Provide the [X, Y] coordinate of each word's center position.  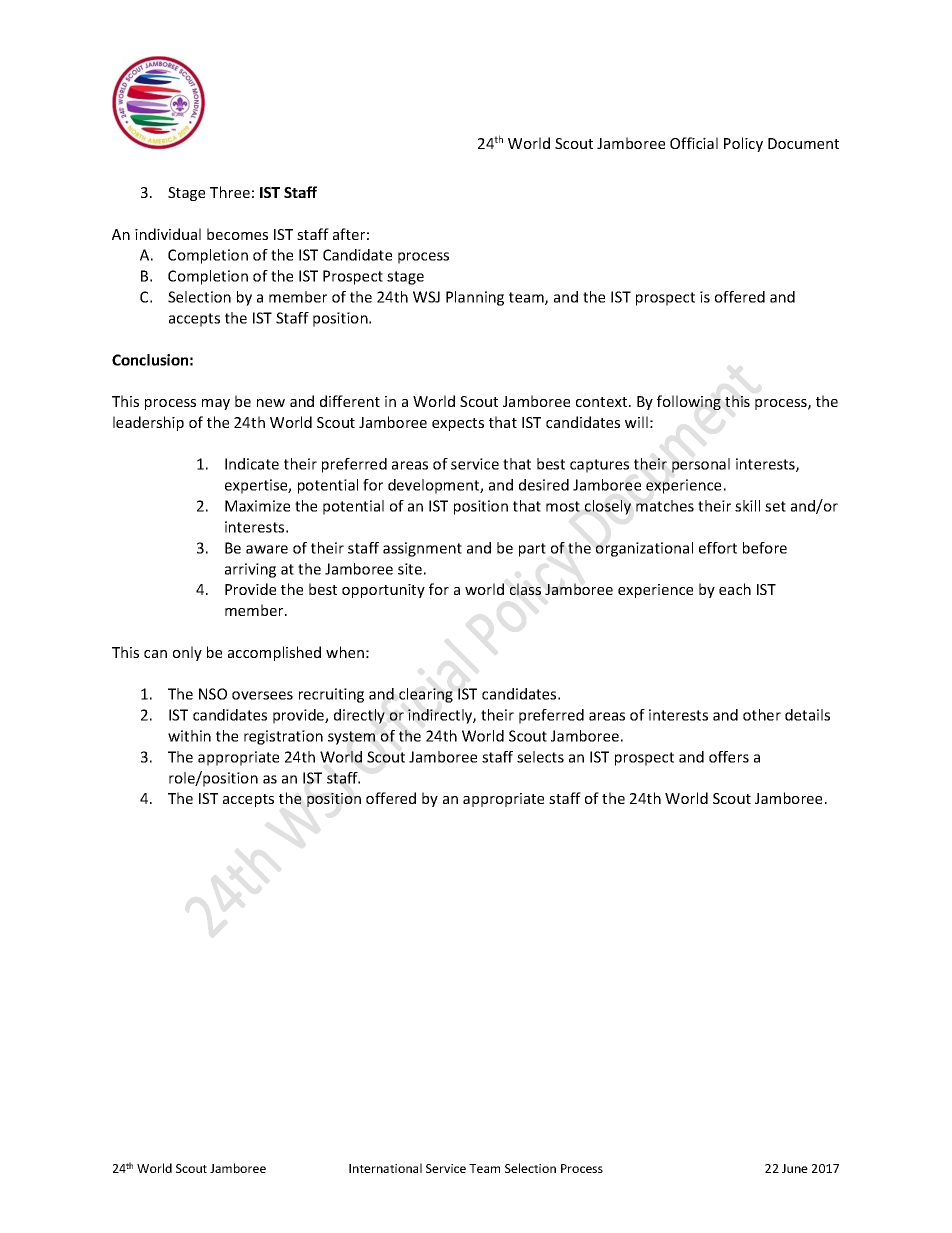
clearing [426, 695]
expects [458, 424]
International [385, 1168]
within [189, 736]
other [762, 715]
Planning [475, 298]
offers [729, 757]
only [187, 653]
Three [230, 192]
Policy [743, 144]
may [216, 404]
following [689, 402]
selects [540, 757]
